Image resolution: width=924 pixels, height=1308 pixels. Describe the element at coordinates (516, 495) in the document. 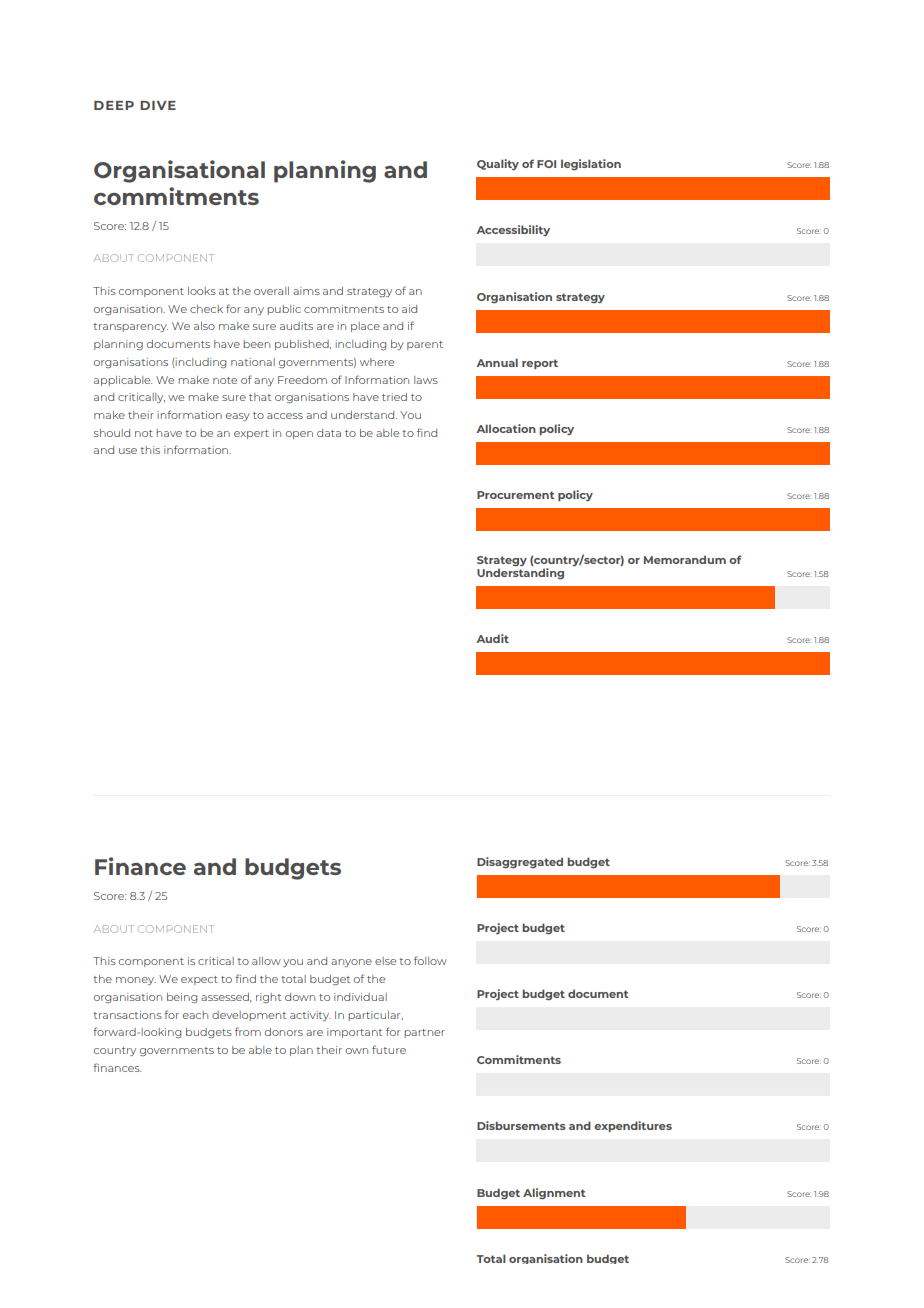

I see `Procurement` at that location.
